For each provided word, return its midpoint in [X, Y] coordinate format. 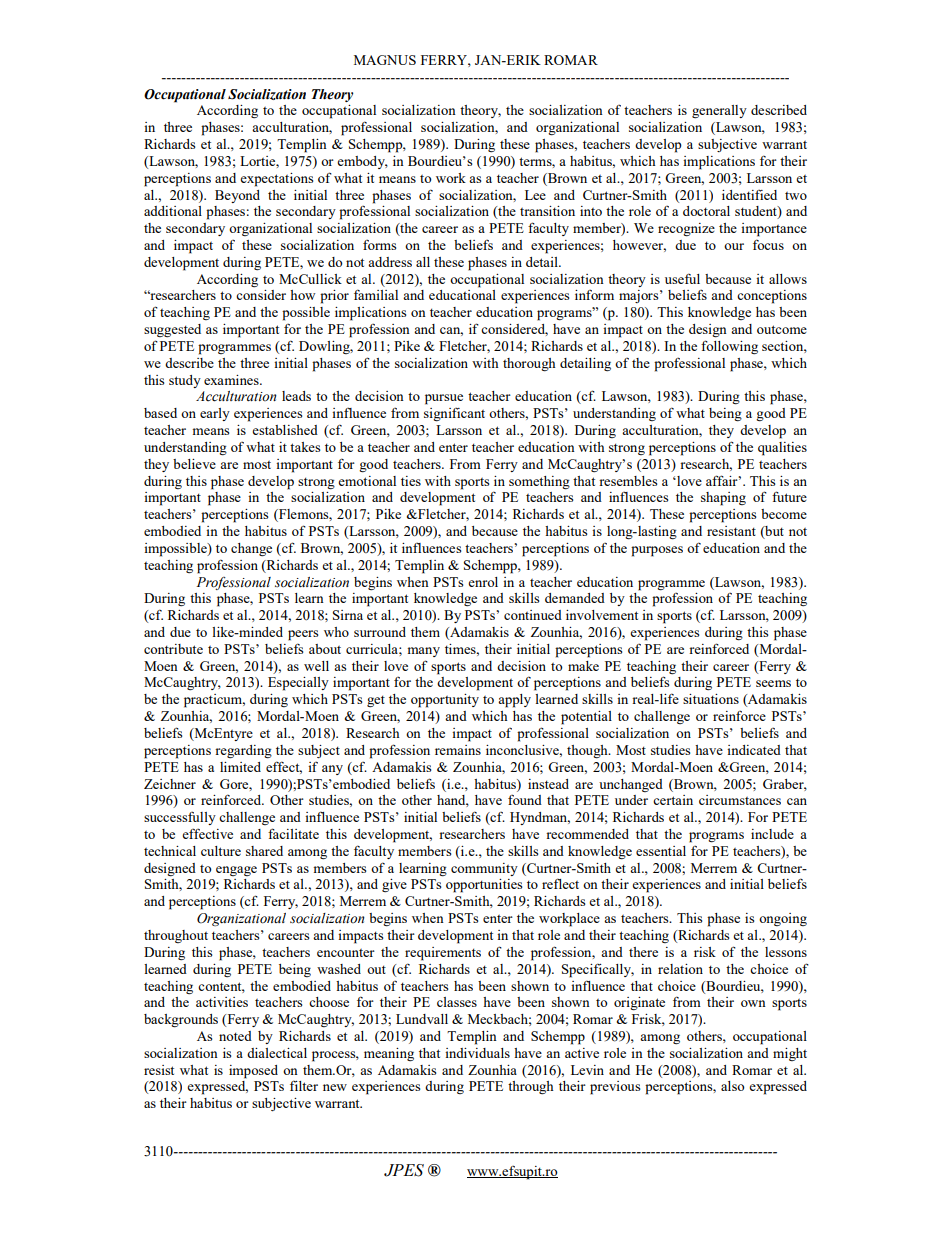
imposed [253, 1072]
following [729, 347]
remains [458, 750]
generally [719, 111]
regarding [243, 752]
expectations [276, 180]
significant [454, 414]
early [215, 414]
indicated [754, 750]
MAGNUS [385, 60]
